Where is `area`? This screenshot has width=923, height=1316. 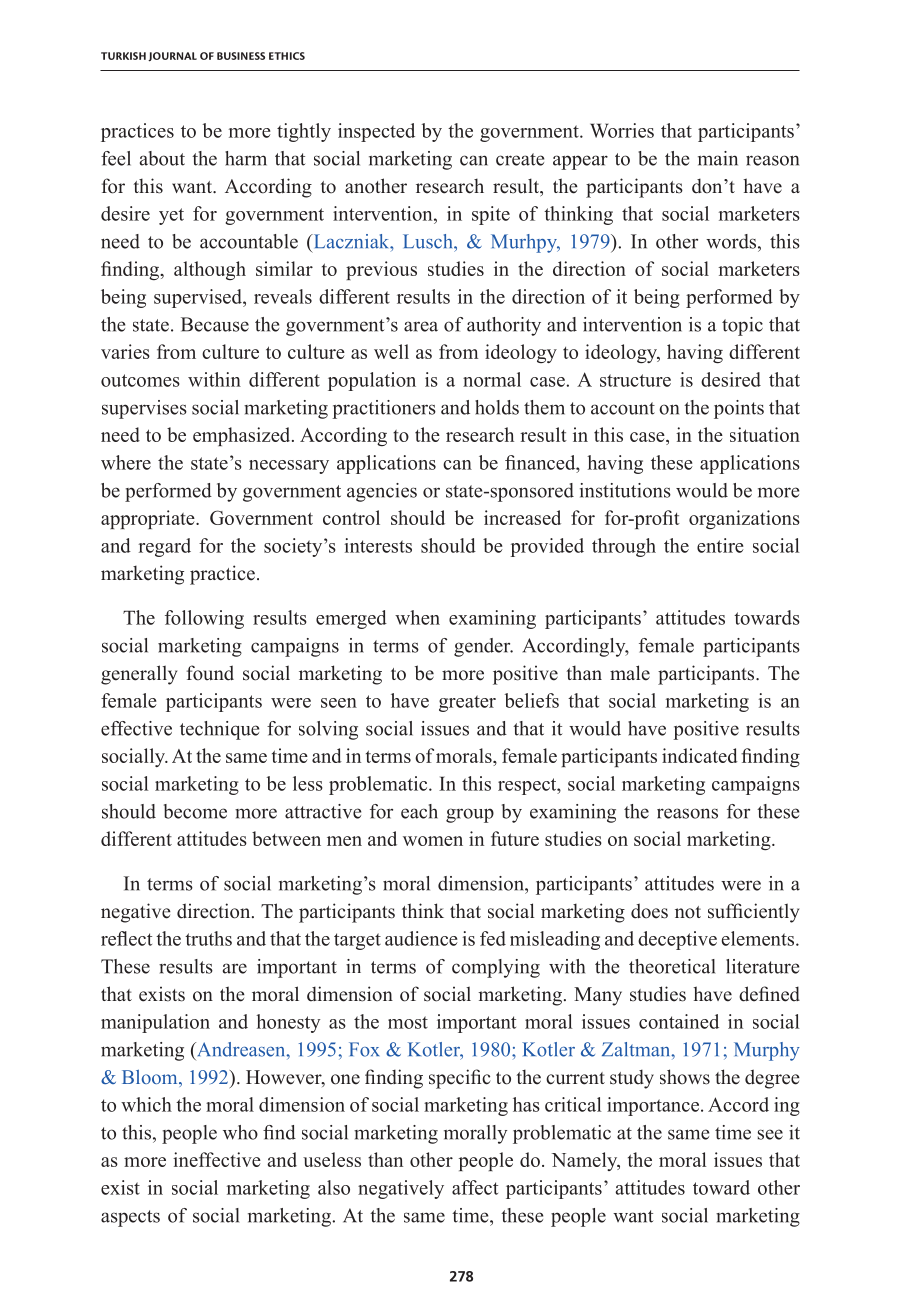 area is located at coordinates (421, 326).
